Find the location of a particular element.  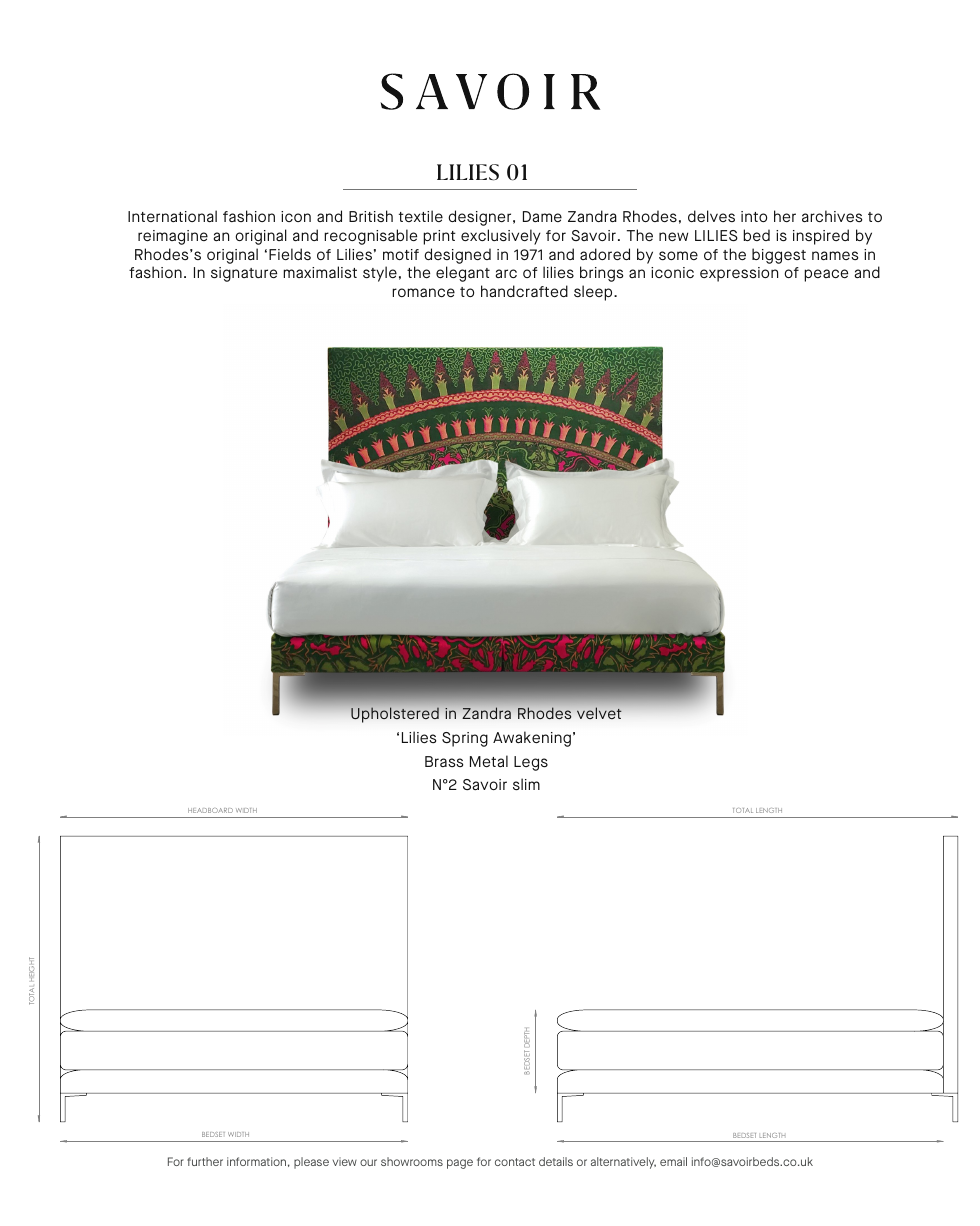

biggest is located at coordinates (779, 256).
